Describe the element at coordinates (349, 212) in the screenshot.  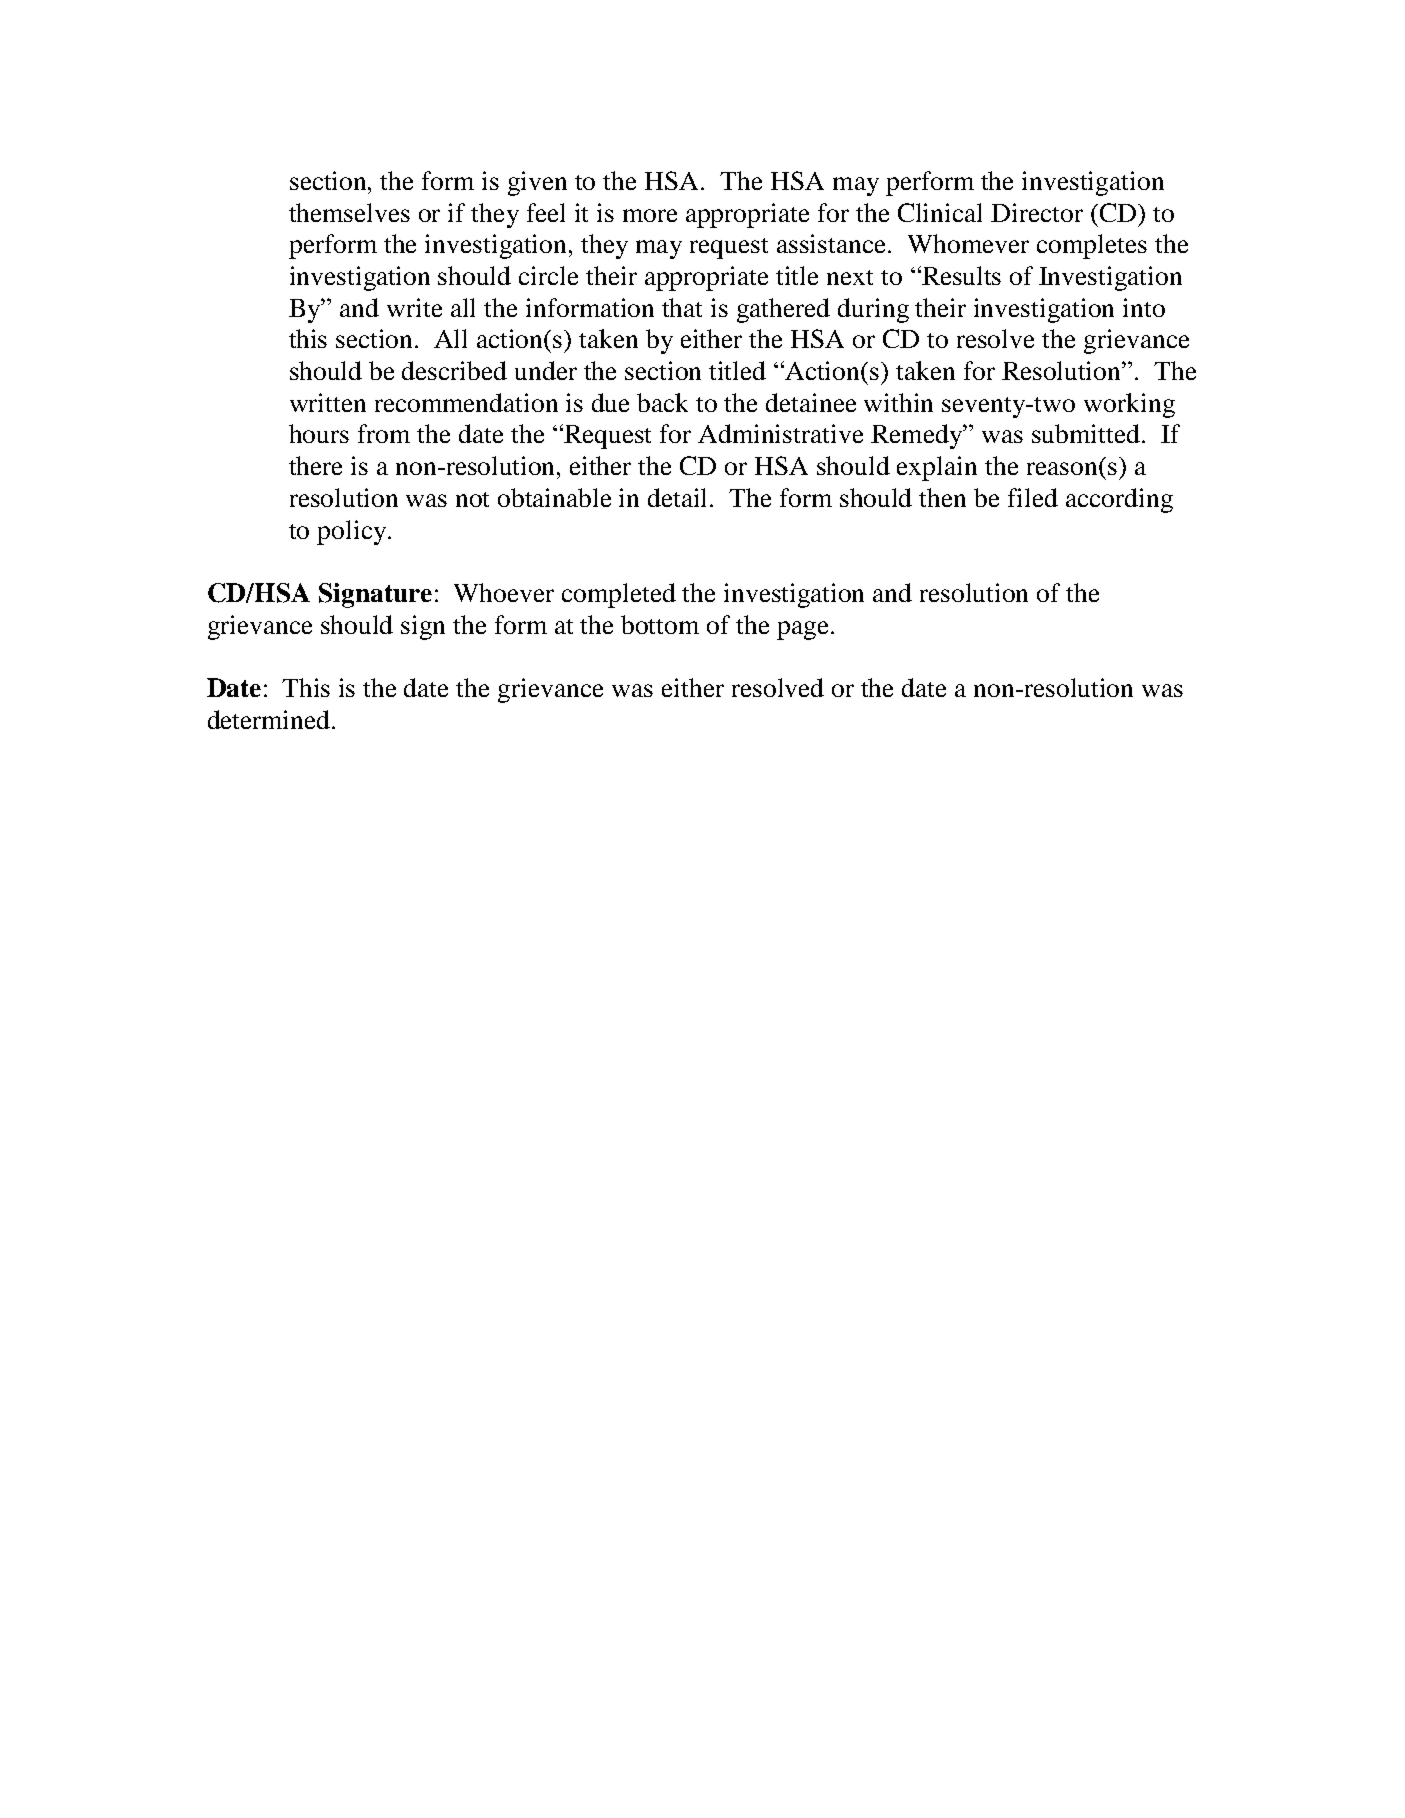
I see `themselves` at that location.
